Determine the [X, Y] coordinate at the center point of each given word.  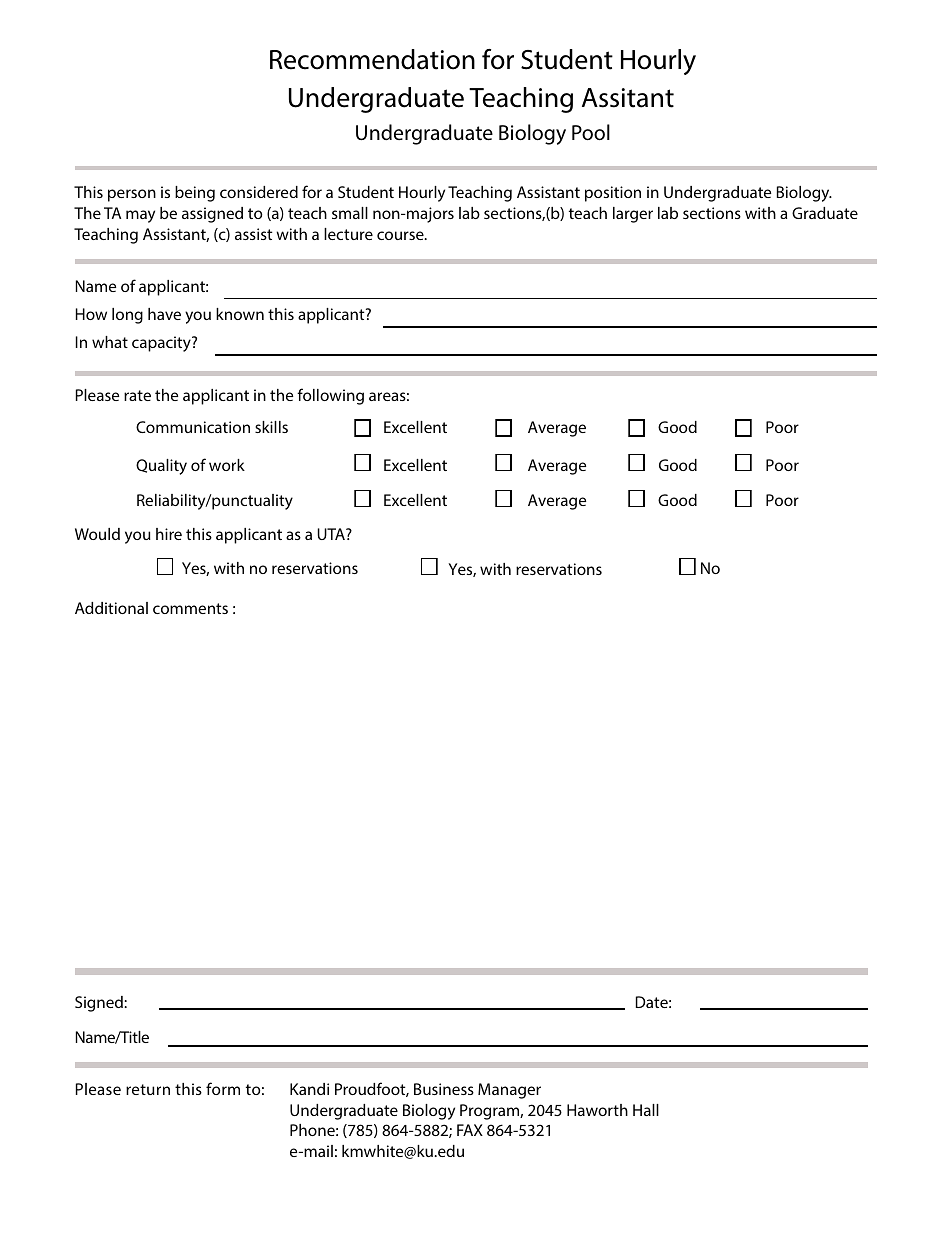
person [132, 195]
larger [633, 215]
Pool [591, 132]
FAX [470, 1130]
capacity [162, 344]
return [148, 1089]
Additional [111, 608]
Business [444, 1089]
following [330, 396]
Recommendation [372, 59]
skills [271, 427]
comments [190, 608]
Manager [509, 1091]
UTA [332, 534]
